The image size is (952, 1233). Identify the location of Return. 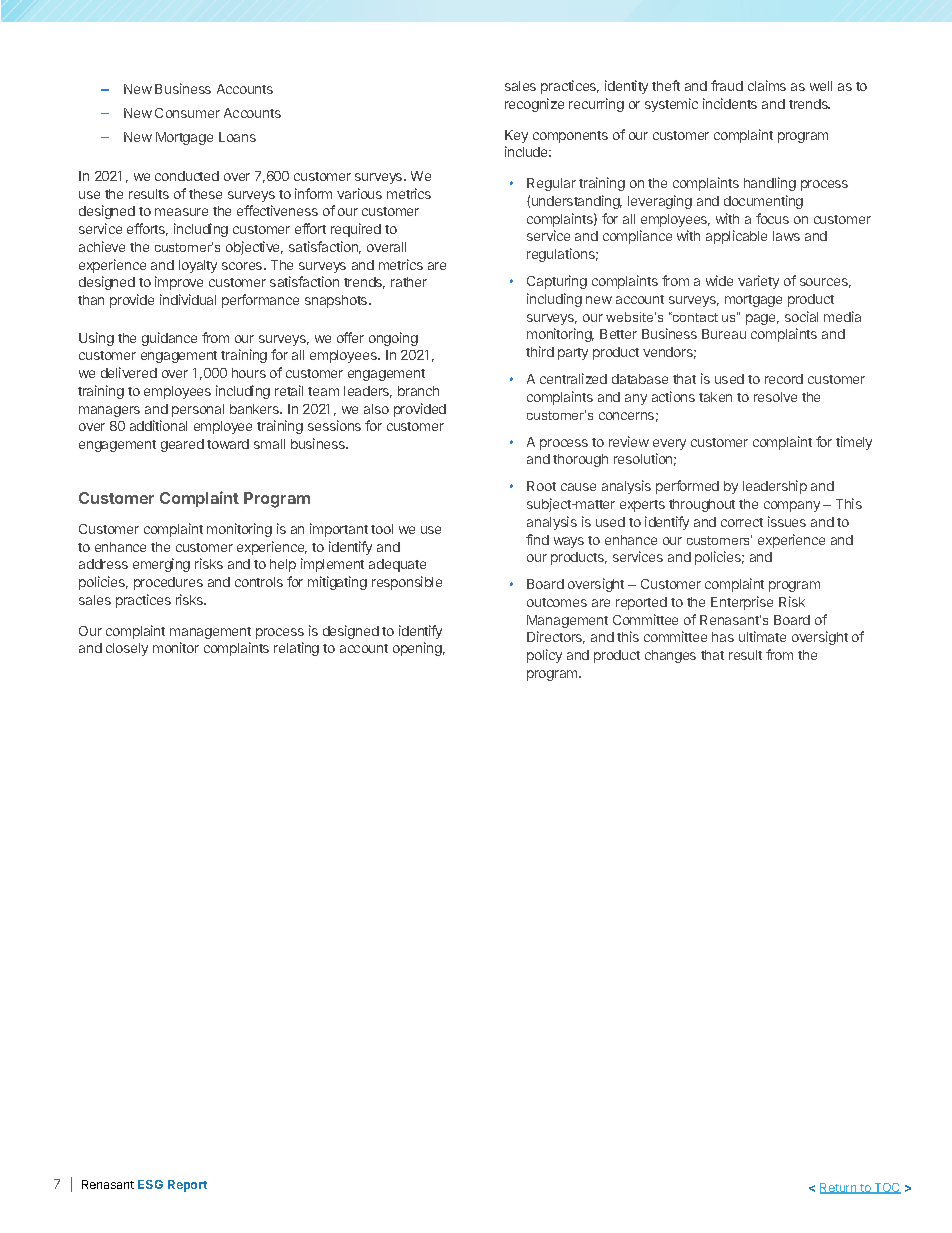
(839, 1188).
